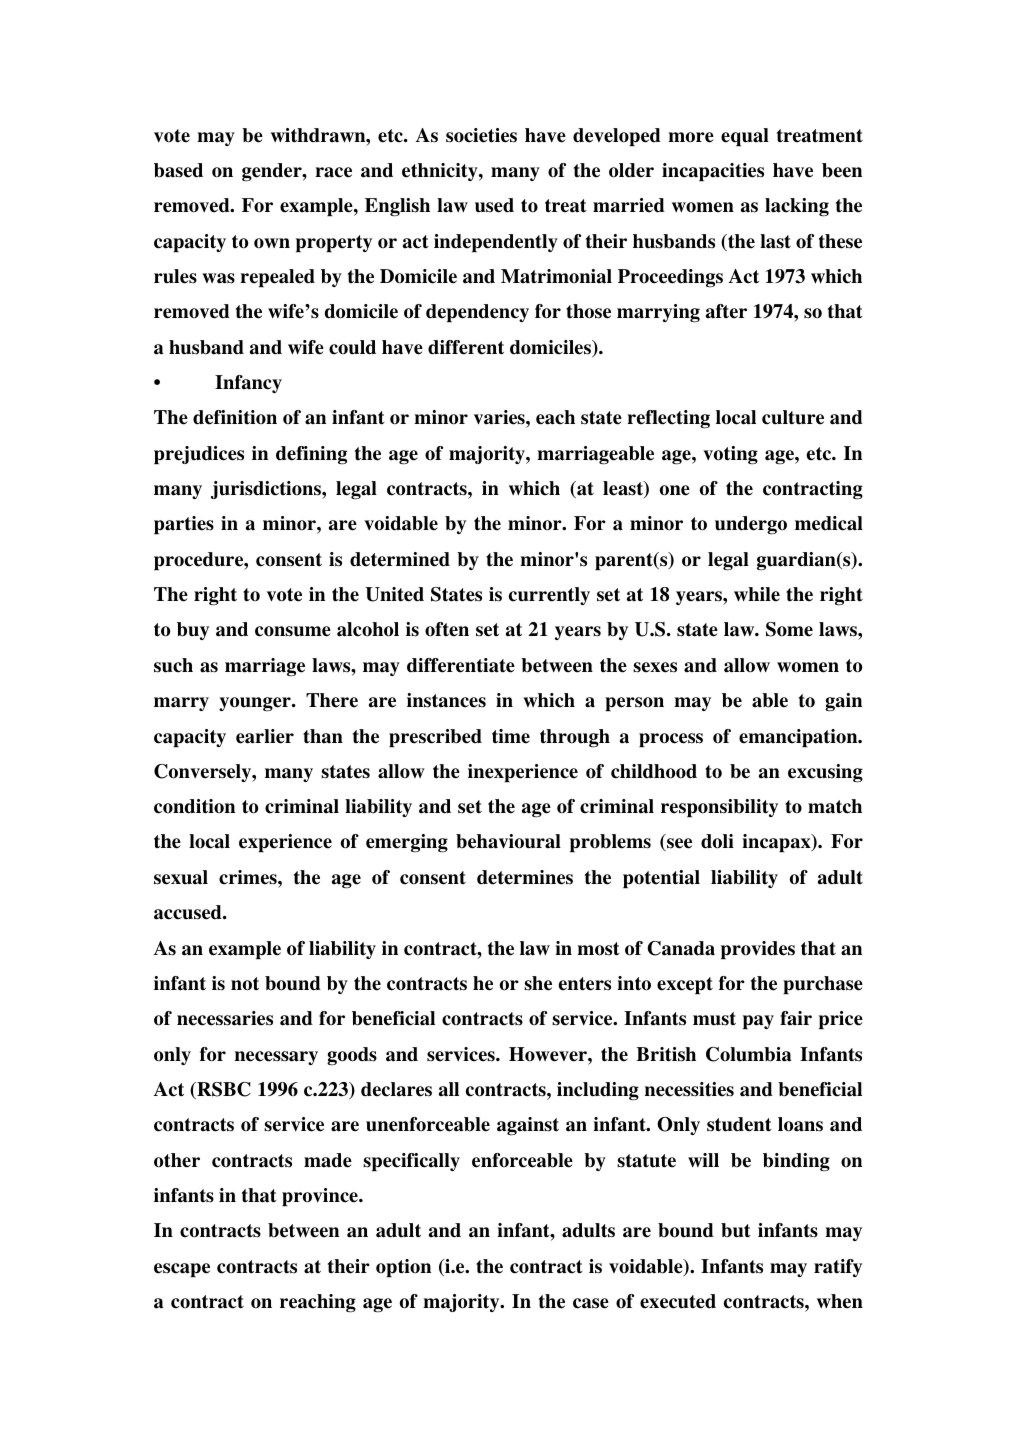 This page has width=1016, height=1438. What do you see at coordinates (182, 1270) in the page?
I see `escape` at bounding box center [182, 1270].
